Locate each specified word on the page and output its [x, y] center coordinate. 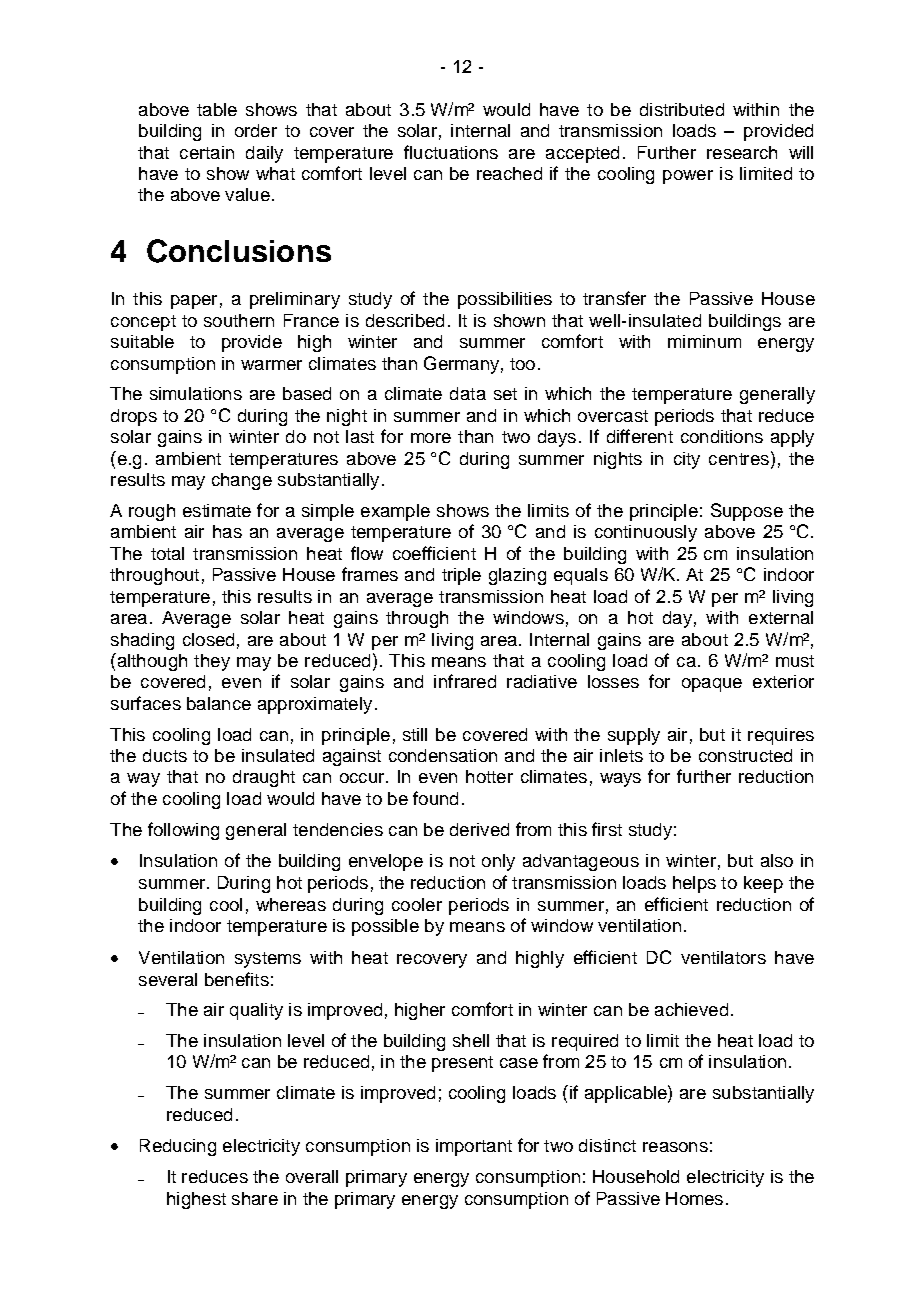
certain [207, 152]
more [431, 438]
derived [479, 829]
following [183, 831]
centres [739, 459]
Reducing [178, 1147]
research [742, 152]
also [777, 860]
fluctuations [451, 152]
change [242, 481]
